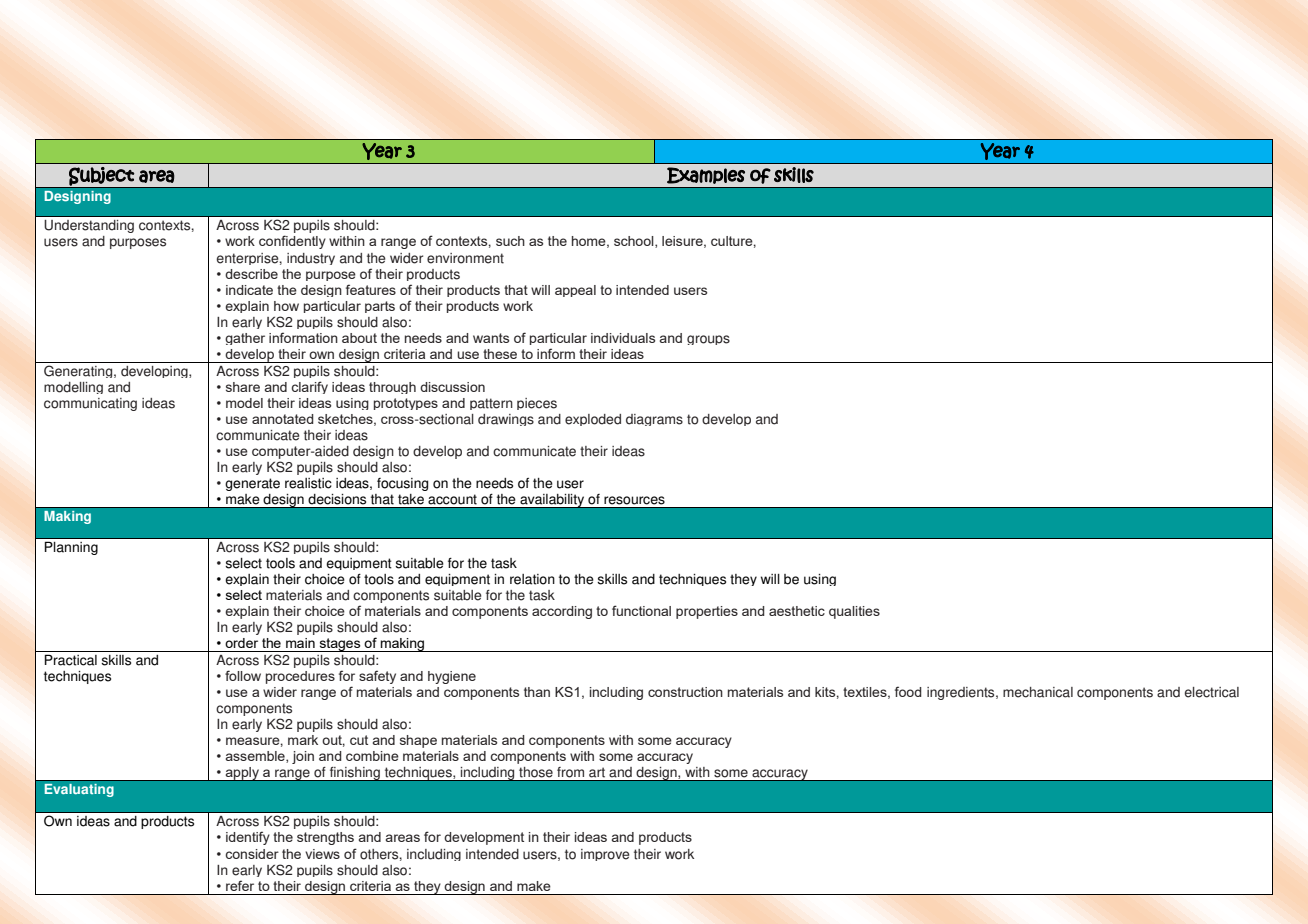 This document has height=924, width=1308. Describe the element at coordinates (854, 612) in the document. I see `qualities` at that location.
